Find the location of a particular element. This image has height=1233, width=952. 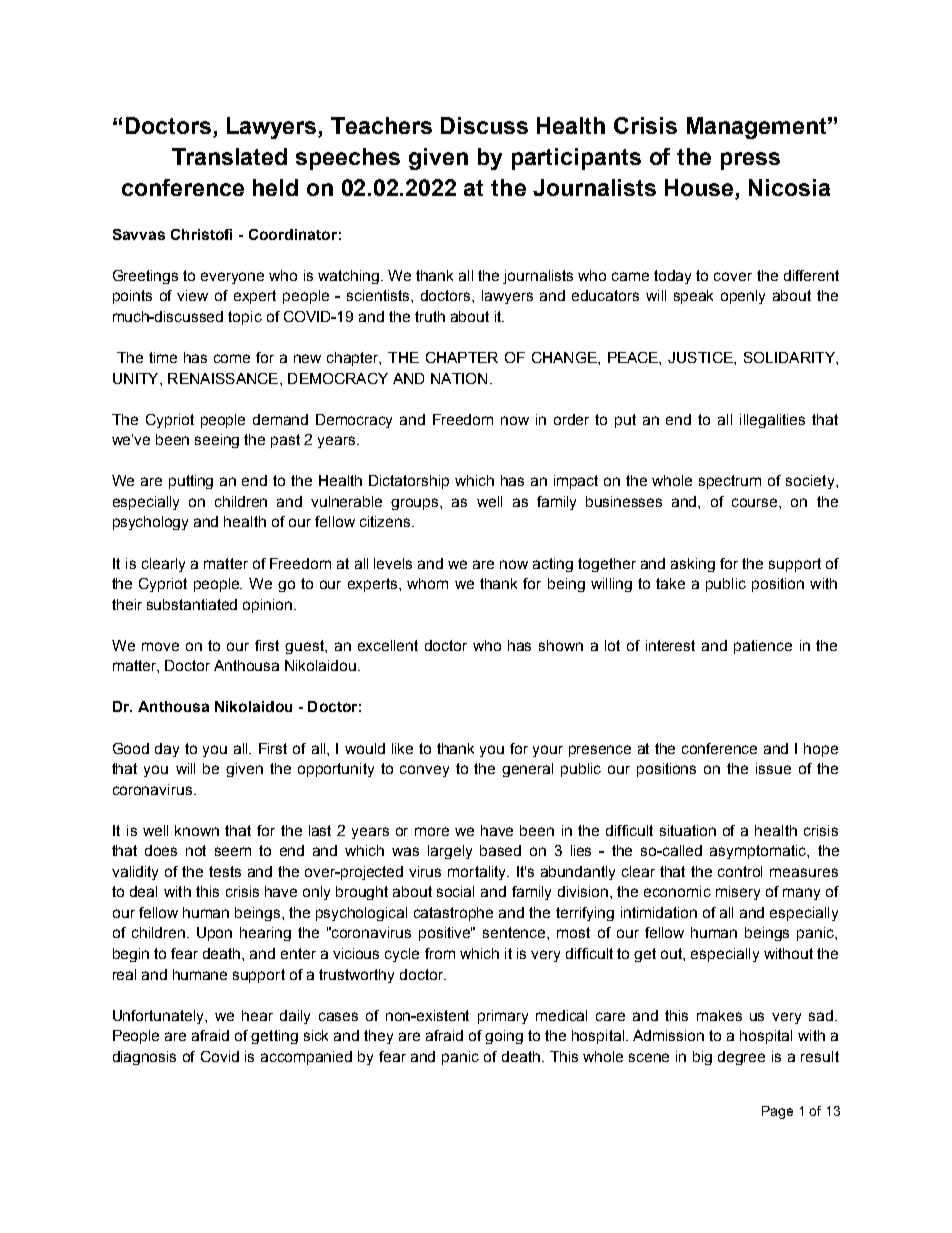

press is located at coordinates (750, 161).
